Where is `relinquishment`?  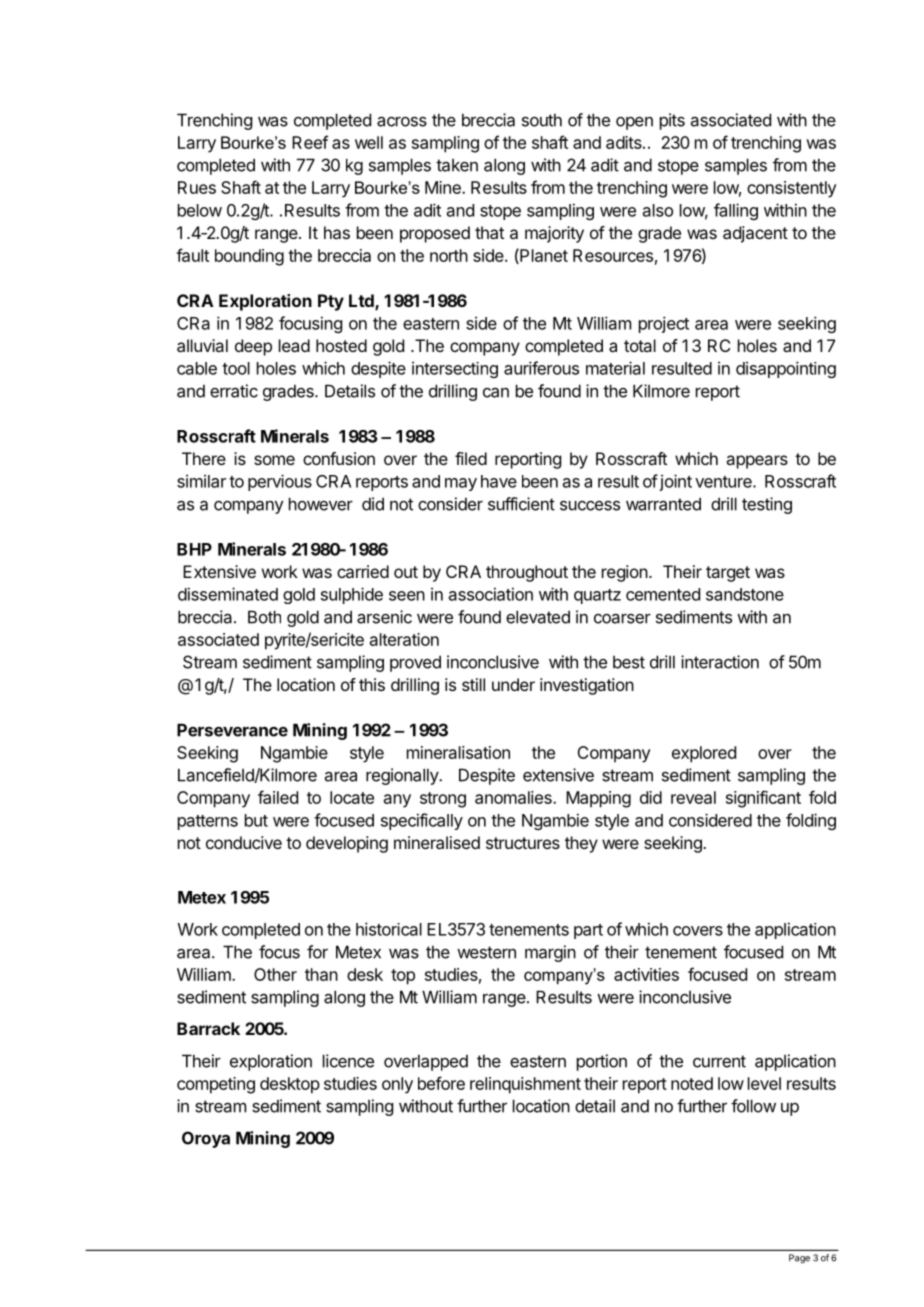
relinquishment is located at coordinates (525, 1085).
